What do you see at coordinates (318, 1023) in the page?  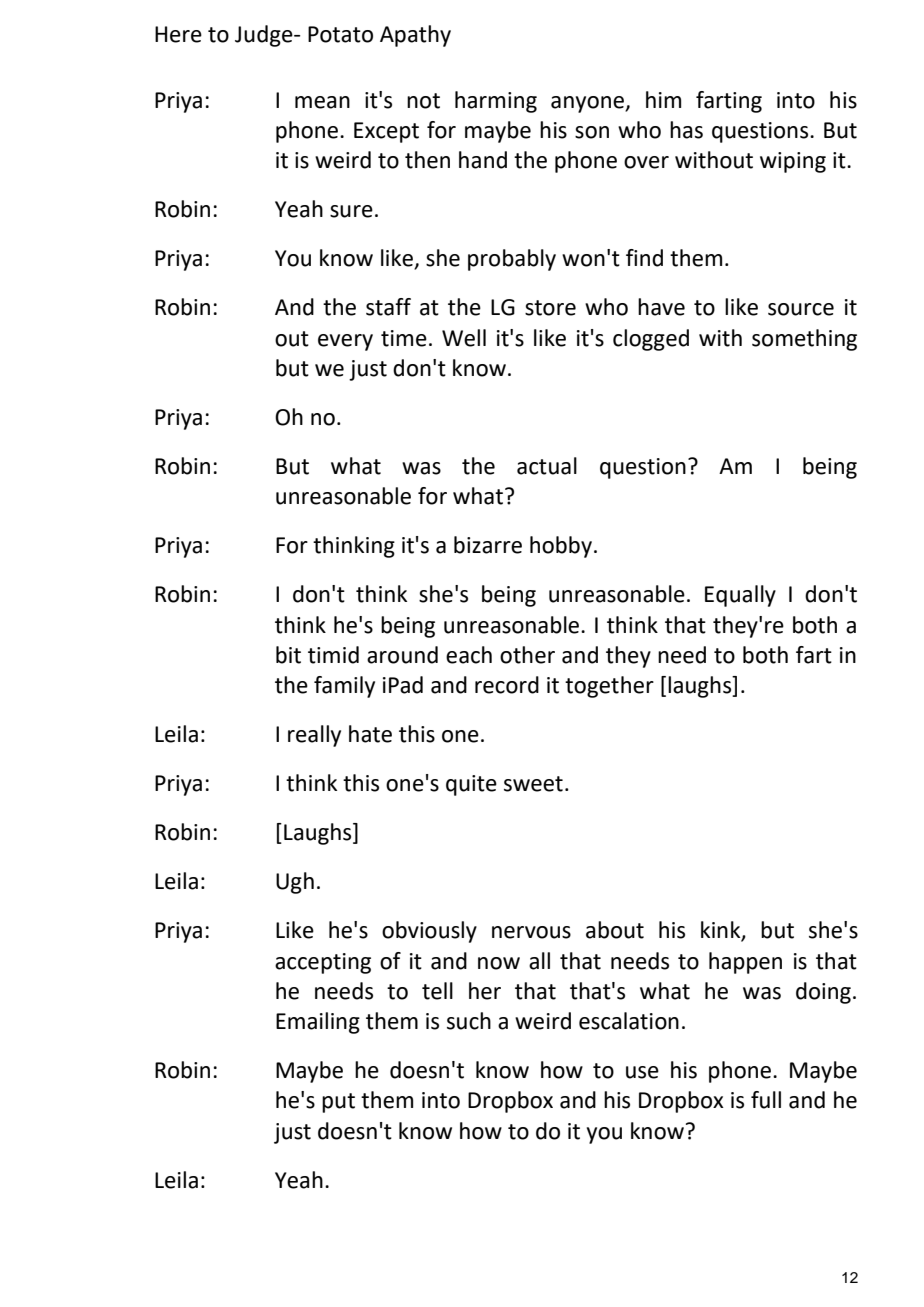 I see `Emailing` at bounding box center [318, 1023].
